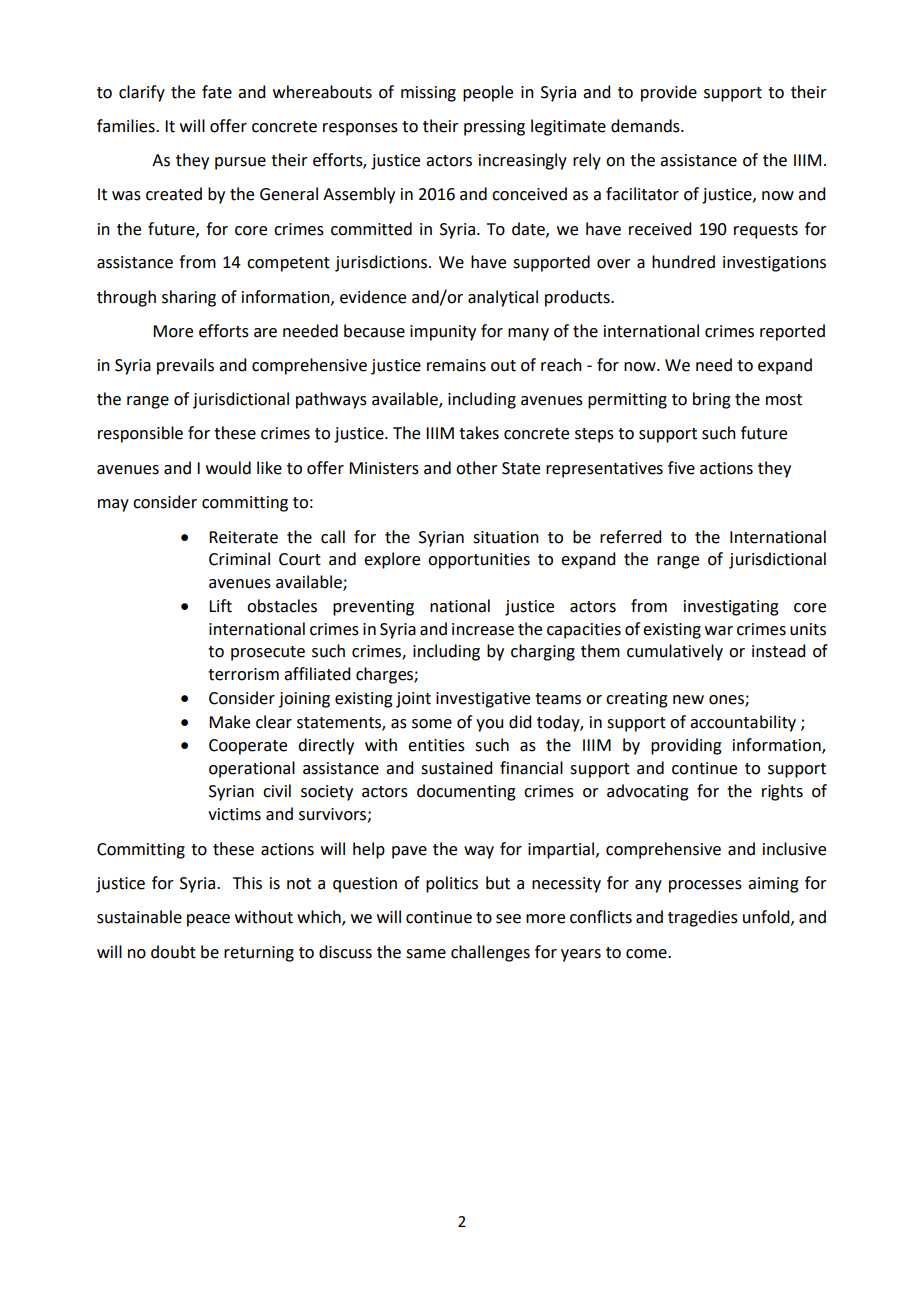 Image resolution: width=924 pixels, height=1308 pixels. Describe the element at coordinates (208, 920) in the document. I see `peace` at that location.
